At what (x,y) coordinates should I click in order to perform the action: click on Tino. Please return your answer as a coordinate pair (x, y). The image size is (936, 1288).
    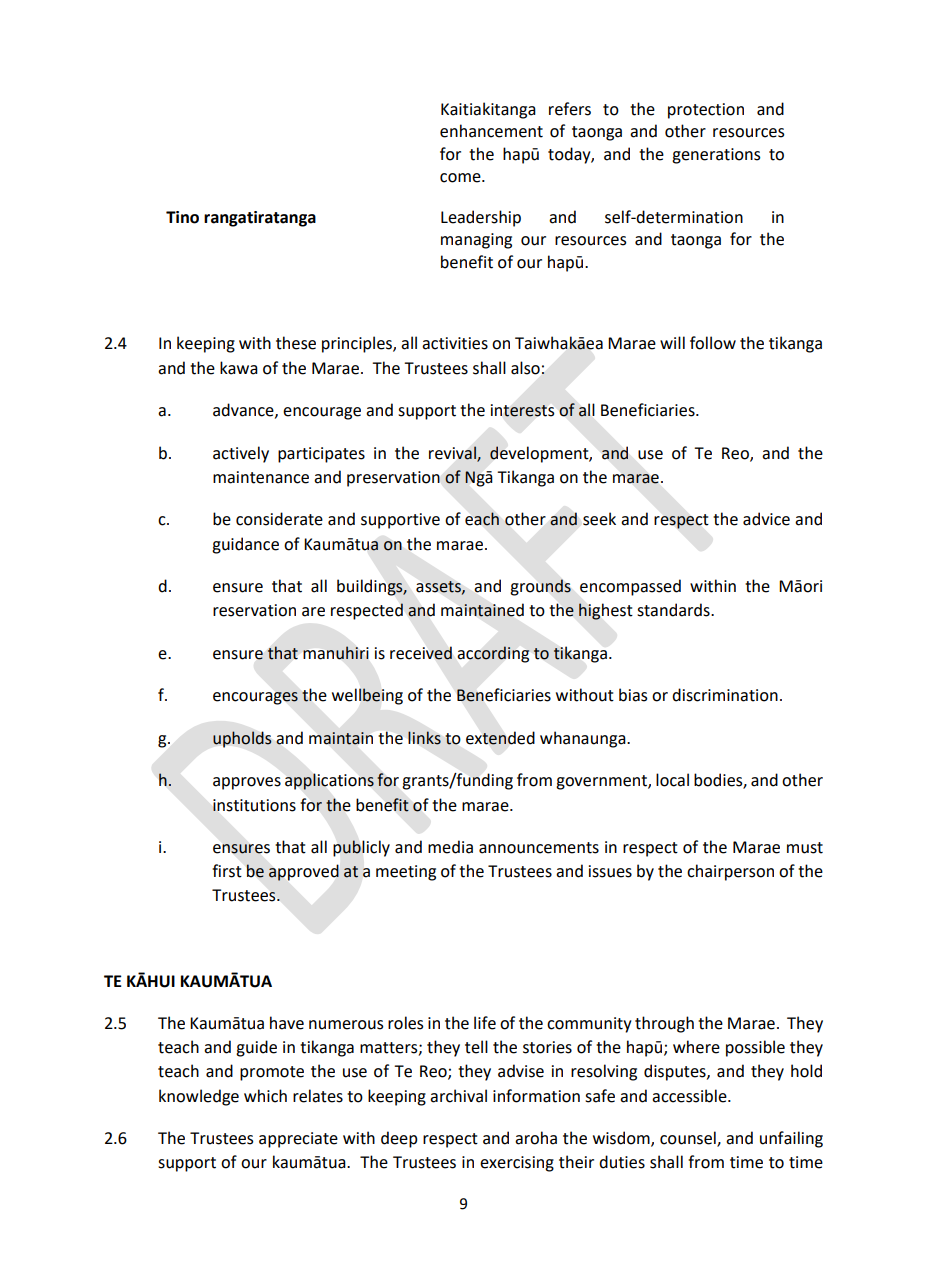
    Looking at the image, I should click on (182, 217).
